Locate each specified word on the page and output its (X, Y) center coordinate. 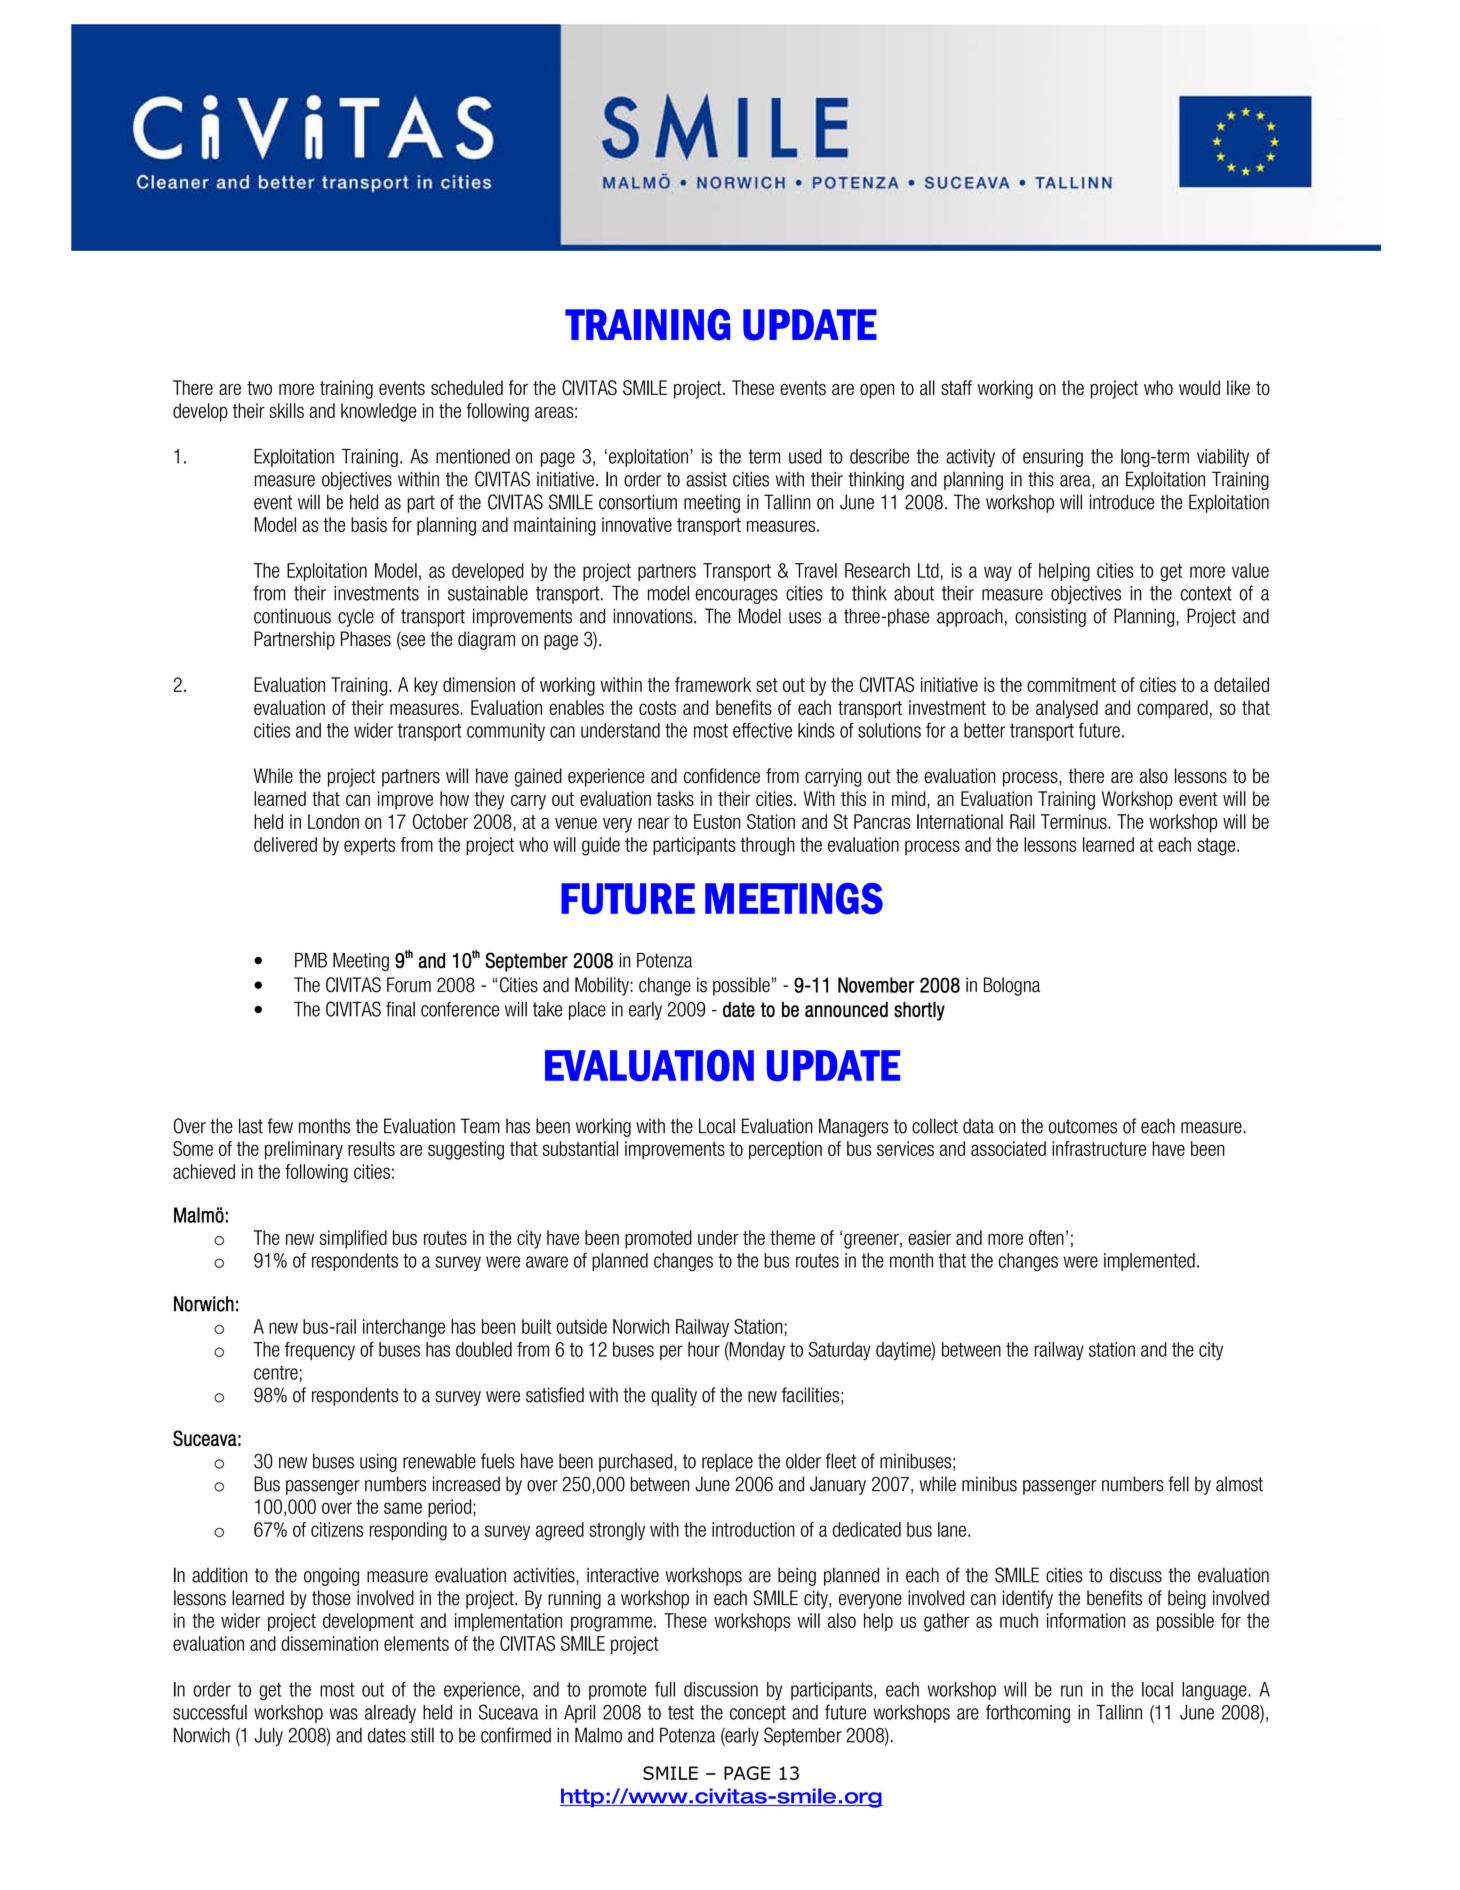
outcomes (1083, 1126)
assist (706, 479)
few (280, 1126)
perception (785, 1150)
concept (758, 1714)
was (344, 1714)
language (1215, 1691)
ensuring (1053, 458)
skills (286, 410)
